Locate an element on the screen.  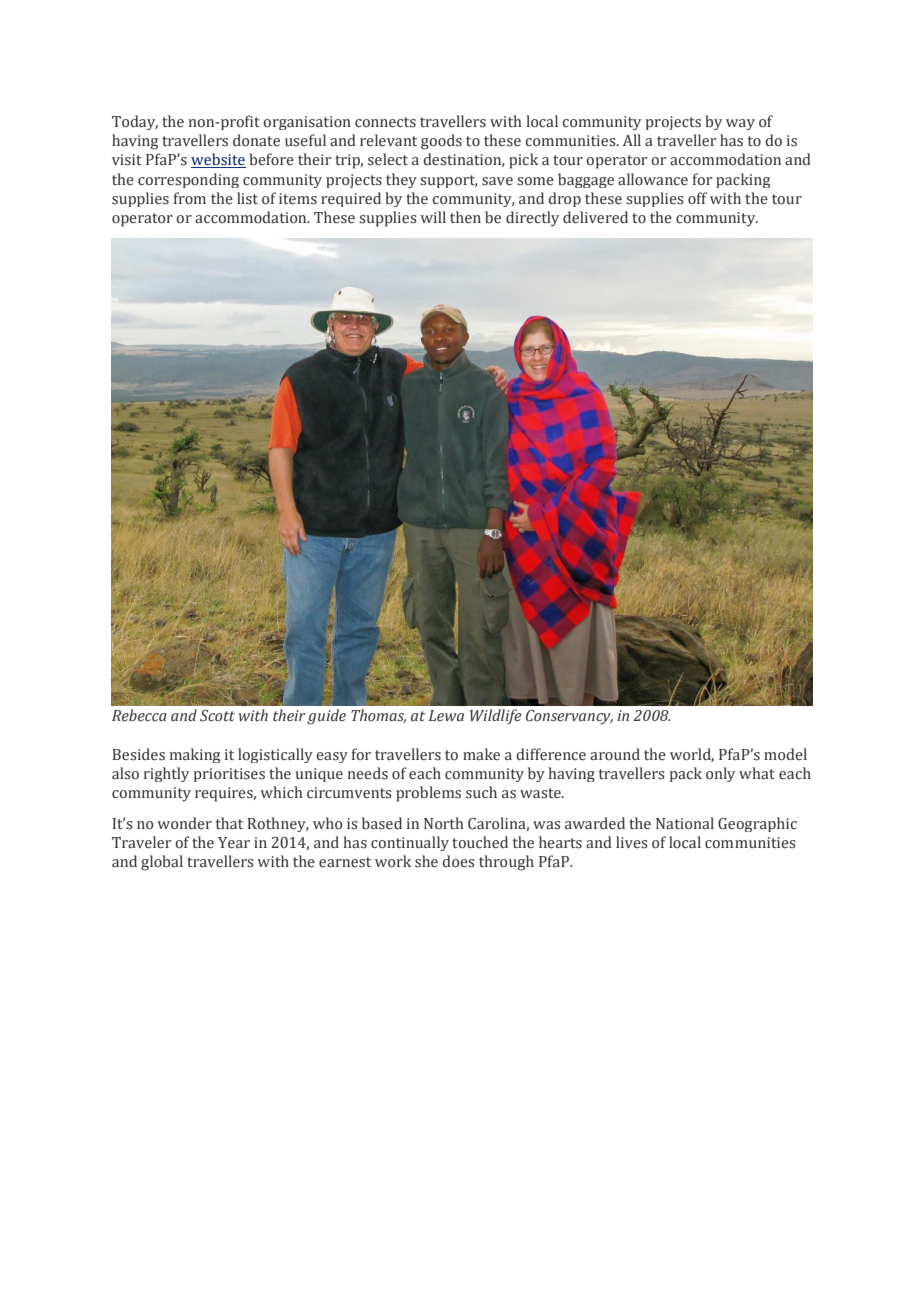
touched is located at coordinates (480, 842).
